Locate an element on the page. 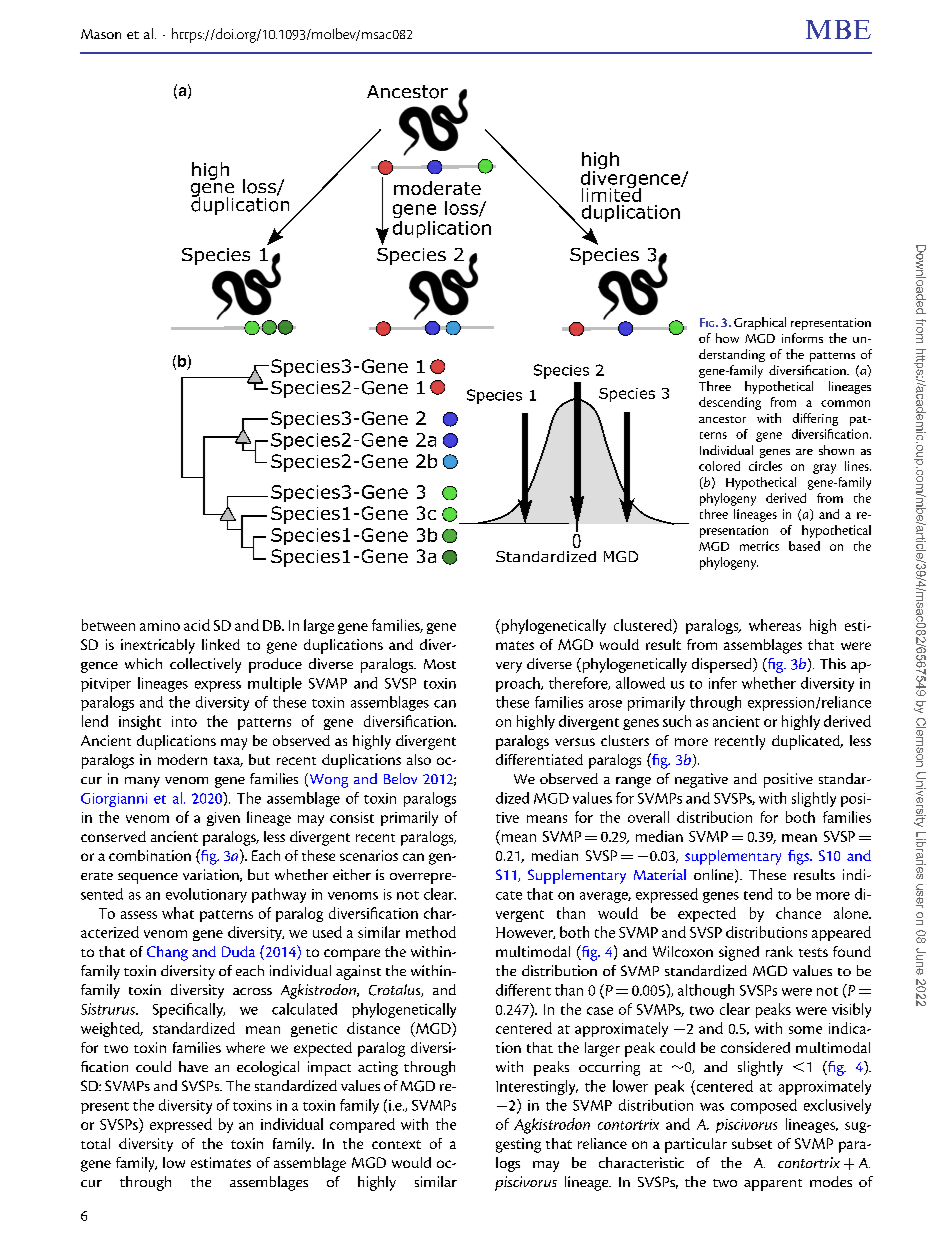 Image resolution: width=952 pixels, height=1251 pixels. metrics is located at coordinates (759, 546).
